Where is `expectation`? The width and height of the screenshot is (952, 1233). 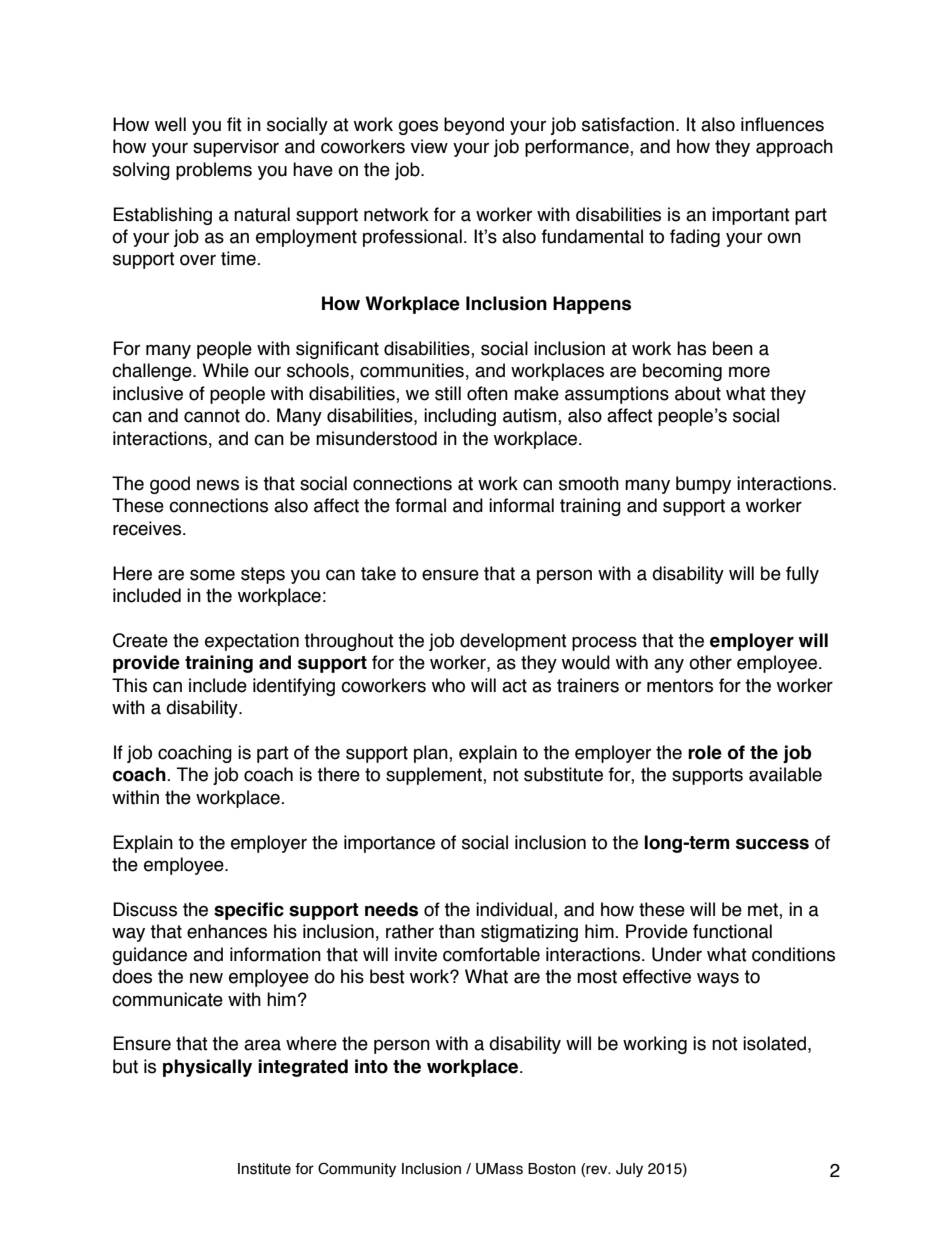 expectation is located at coordinates (252, 642).
